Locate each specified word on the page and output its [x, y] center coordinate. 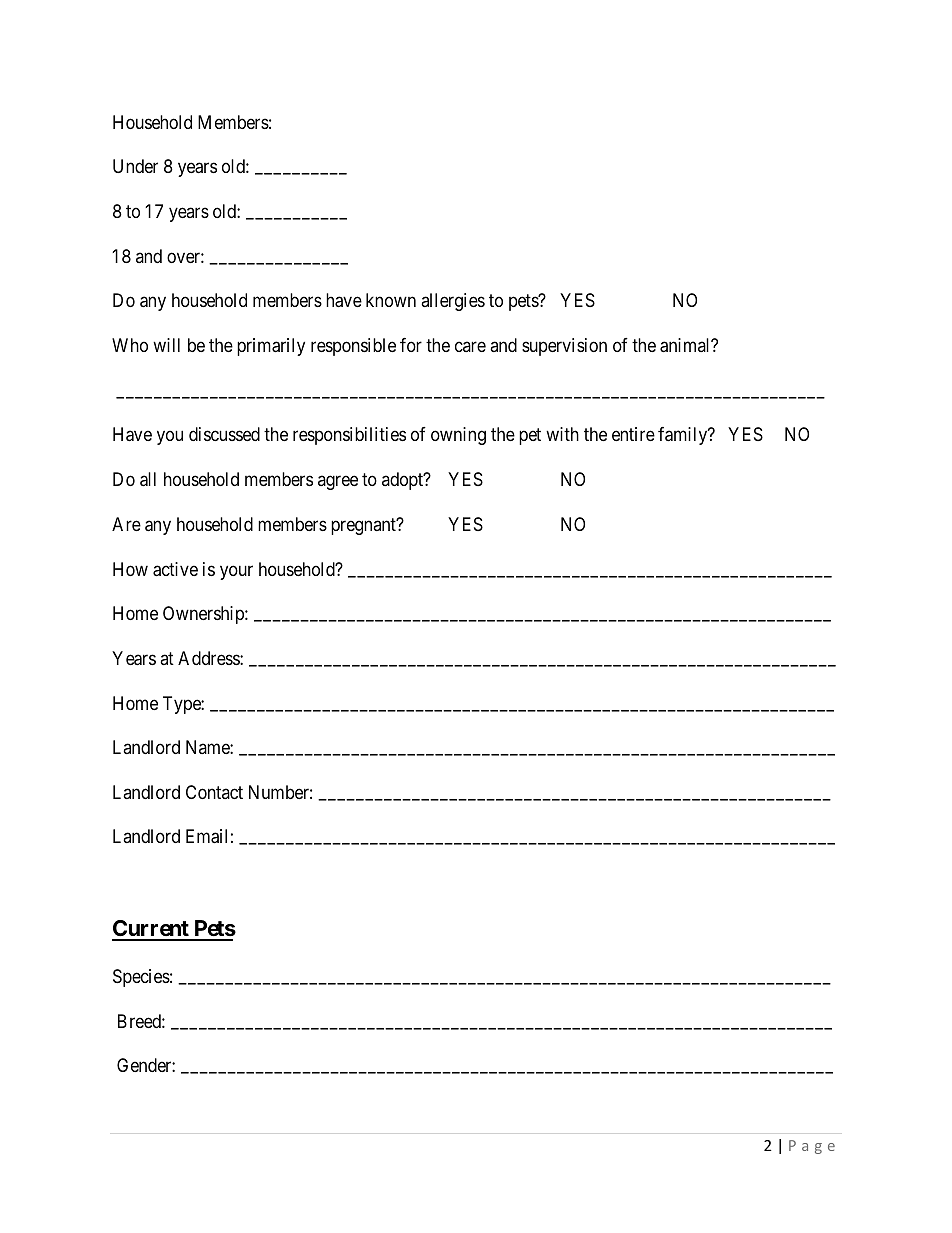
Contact [214, 792]
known [391, 300]
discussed [224, 434]
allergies [453, 302]
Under [135, 166]
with [562, 434]
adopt [403, 481]
